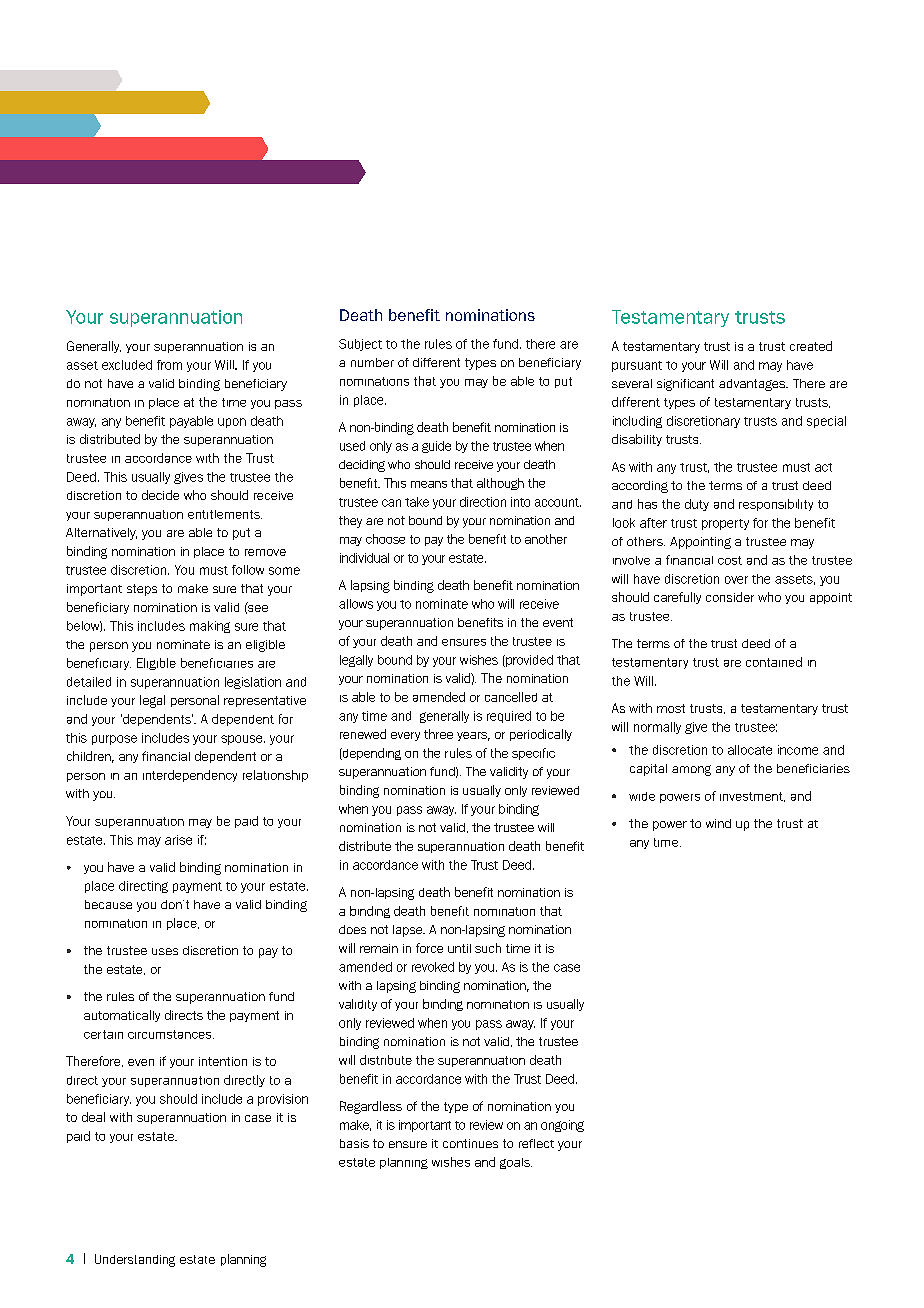 Image resolution: width=924 pixels, height=1308 pixels. What do you see at coordinates (516, 1163) in the document?
I see `goals` at bounding box center [516, 1163].
